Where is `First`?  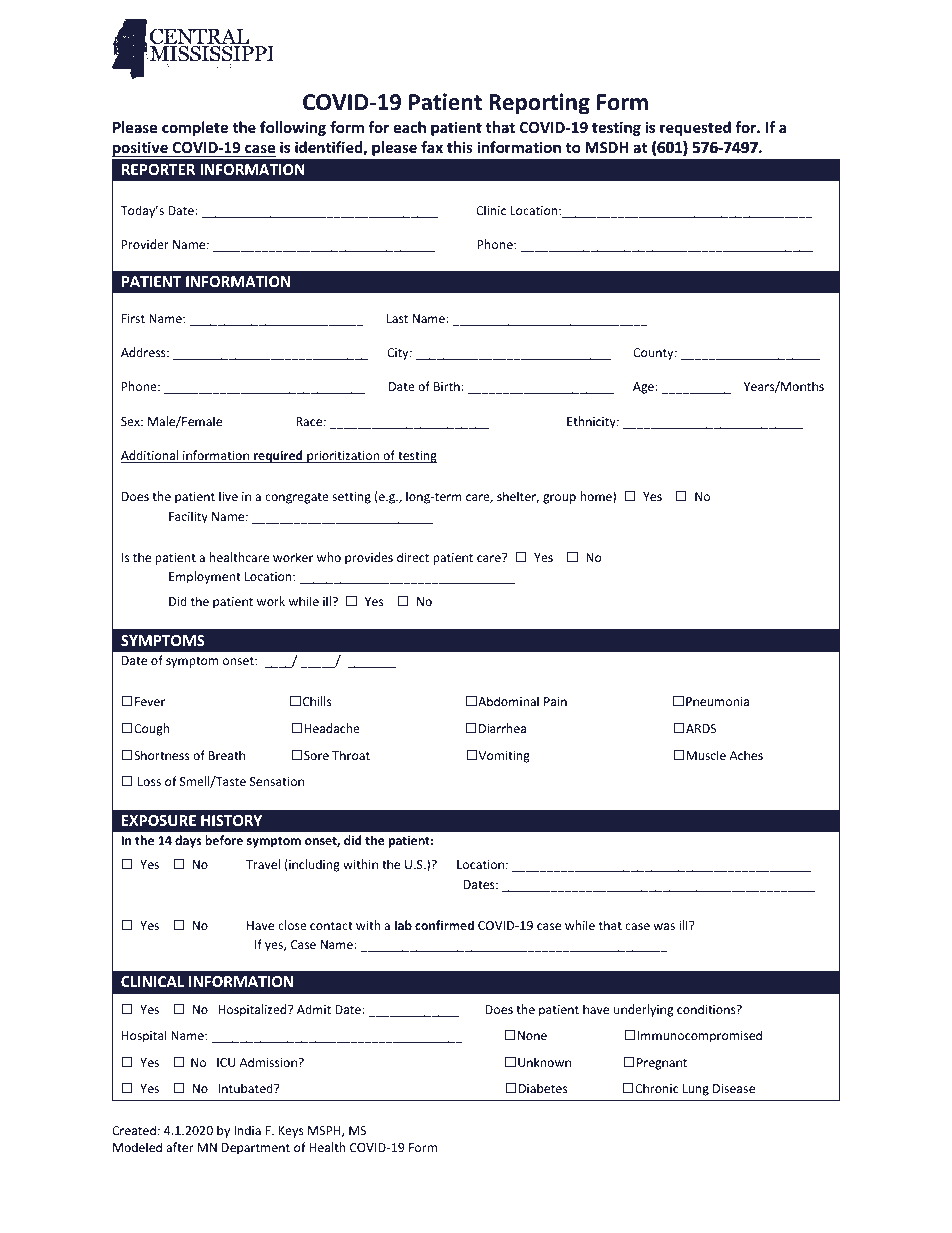 First is located at coordinates (133, 318).
